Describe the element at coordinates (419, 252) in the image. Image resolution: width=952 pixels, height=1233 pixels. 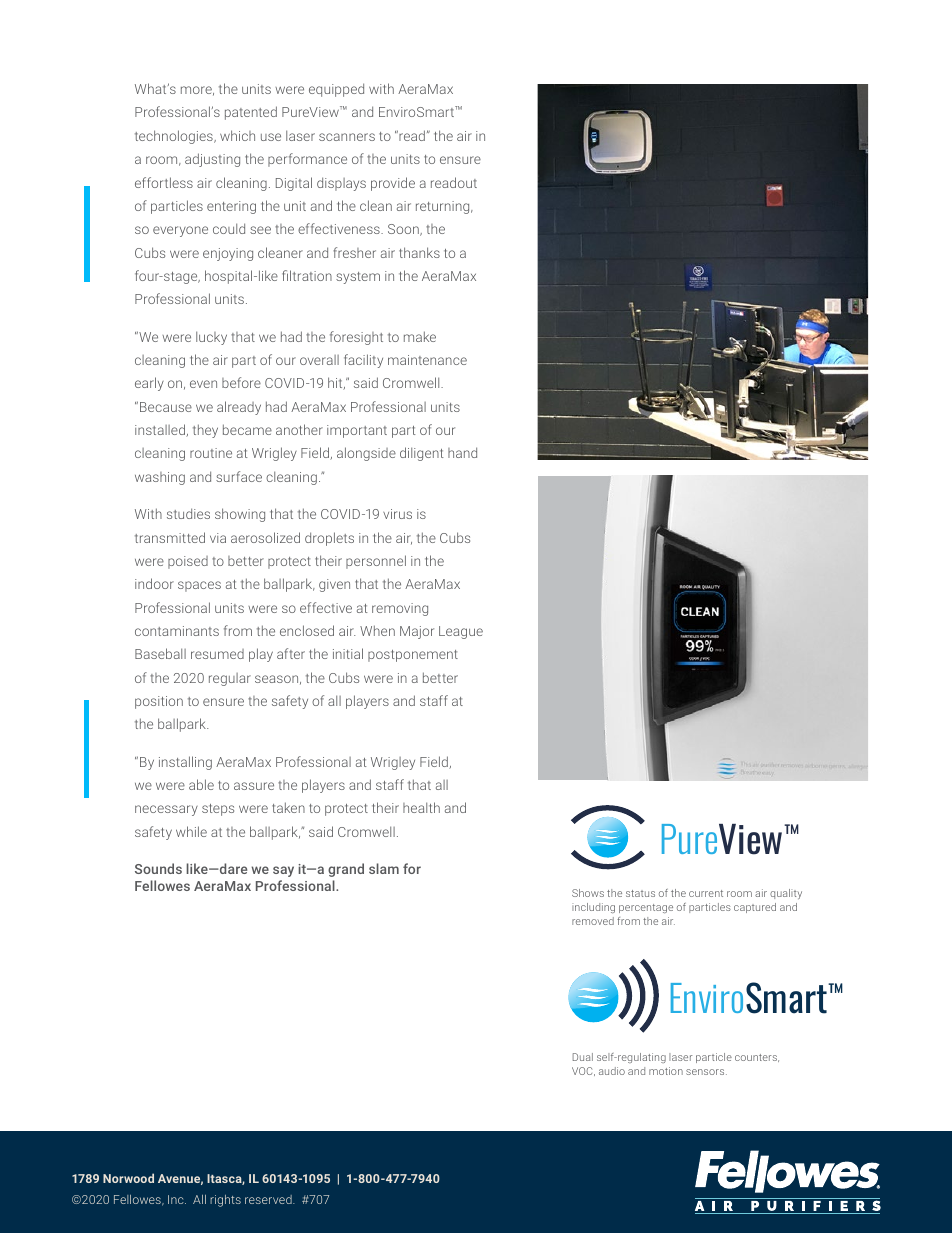
I see `thanks` at that location.
